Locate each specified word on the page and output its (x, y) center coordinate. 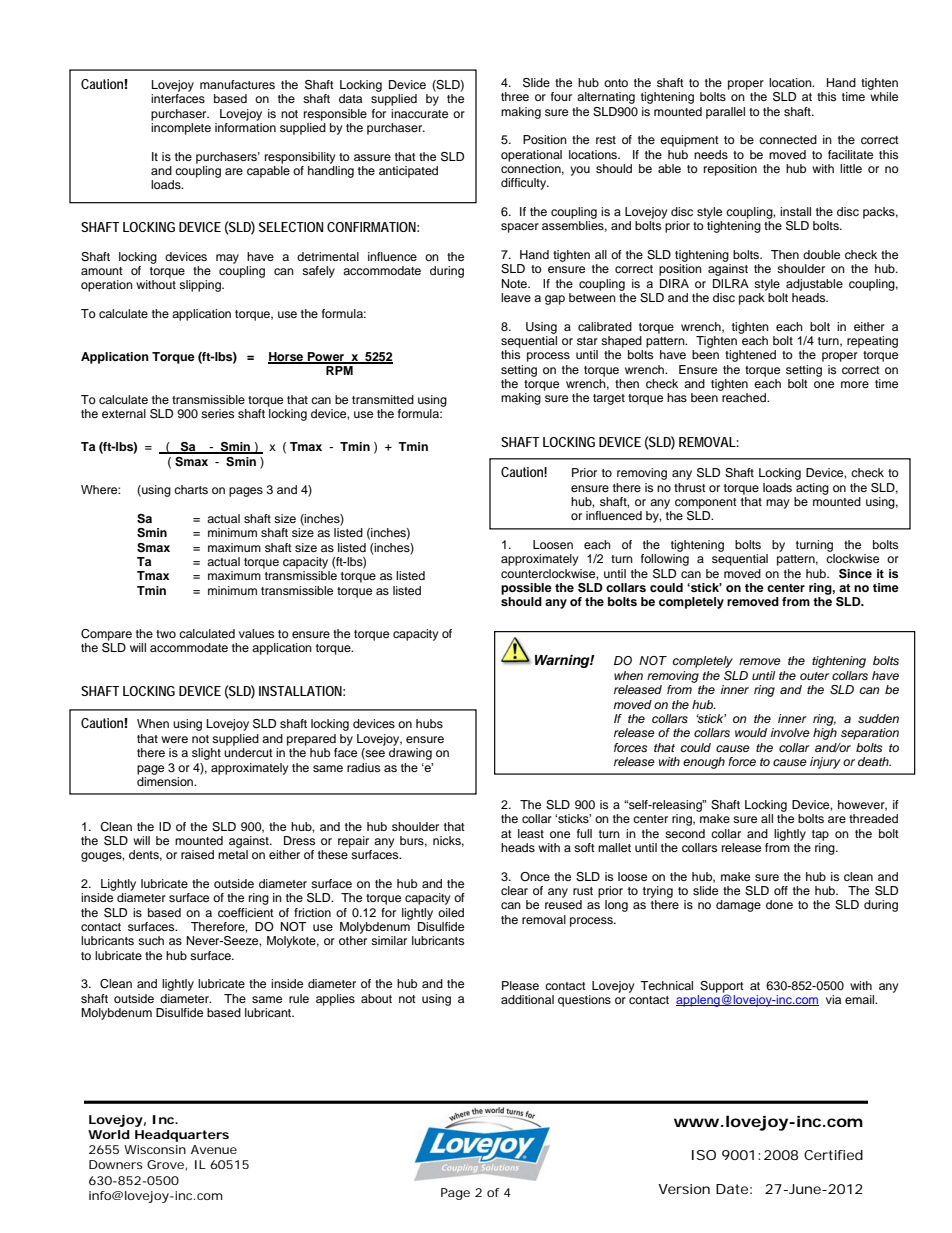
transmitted (383, 399)
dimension (166, 781)
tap (820, 835)
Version (684, 1189)
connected (788, 139)
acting (812, 489)
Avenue (214, 1149)
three (515, 96)
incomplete (181, 129)
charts (191, 489)
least (531, 833)
